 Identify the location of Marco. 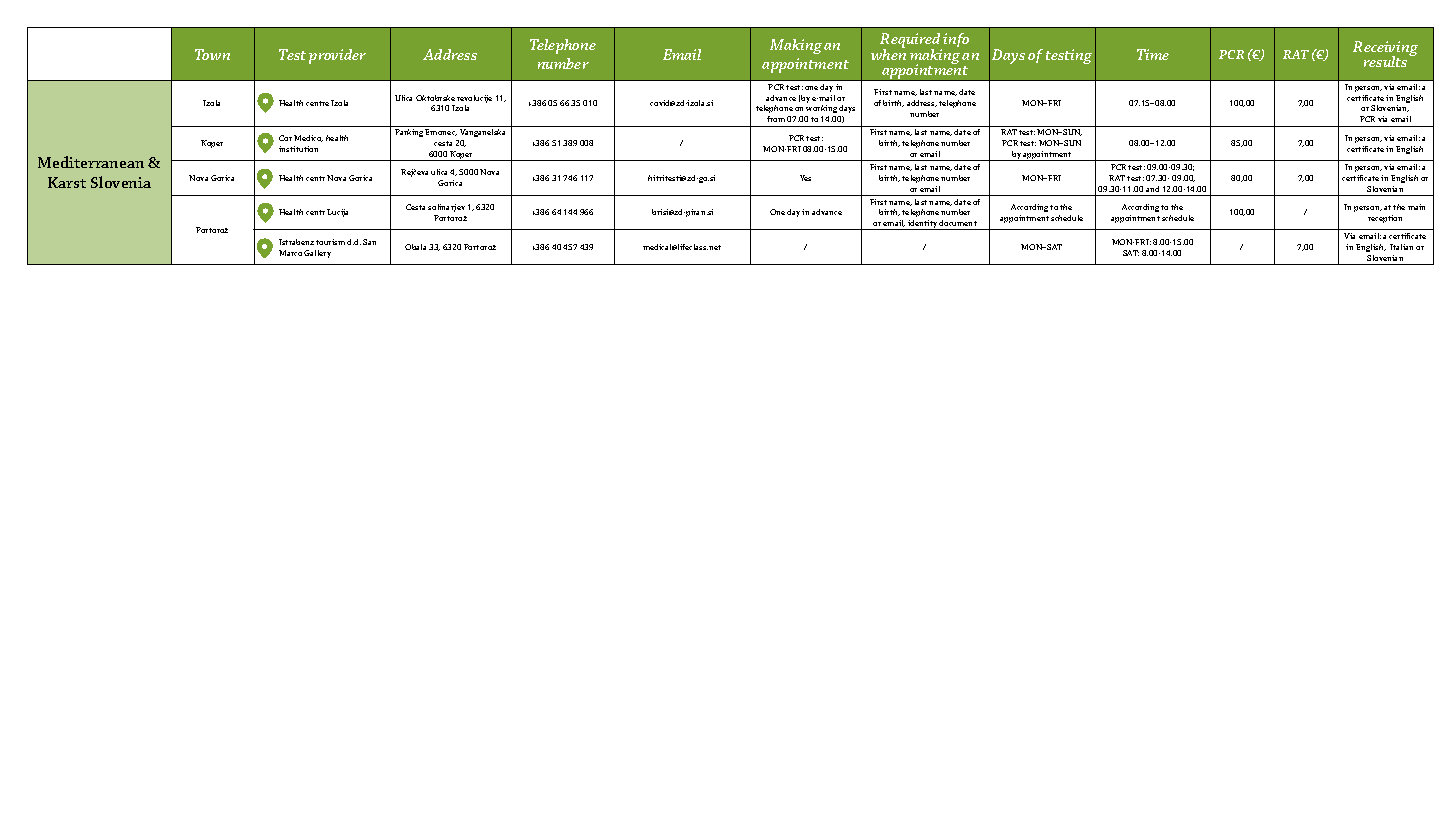
(290, 253).
